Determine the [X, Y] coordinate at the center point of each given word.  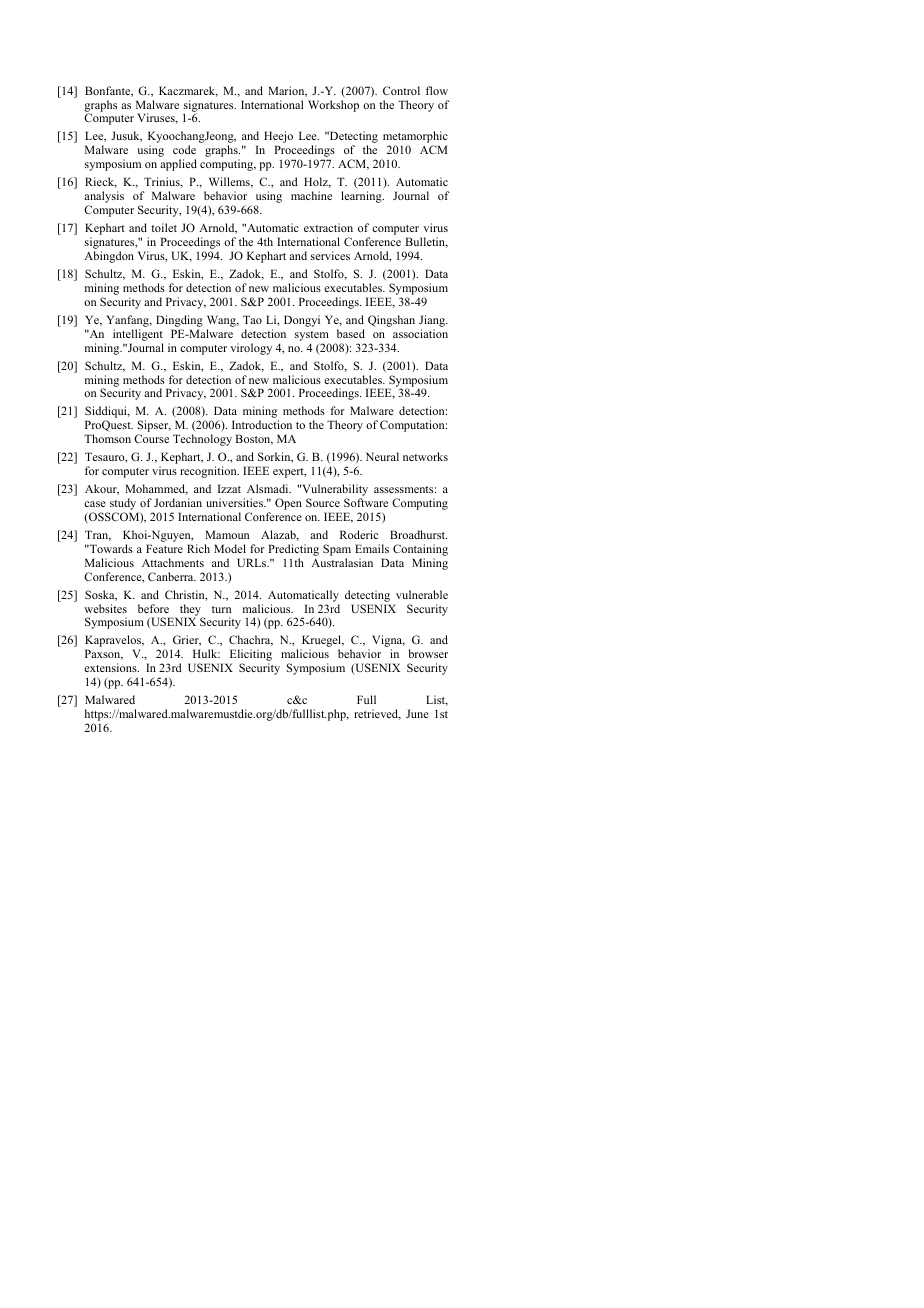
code [184, 149]
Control [401, 90]
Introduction [262, 424]
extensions [111, 667]
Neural [382, 456]
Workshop [333, 106]
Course [151, 438]
